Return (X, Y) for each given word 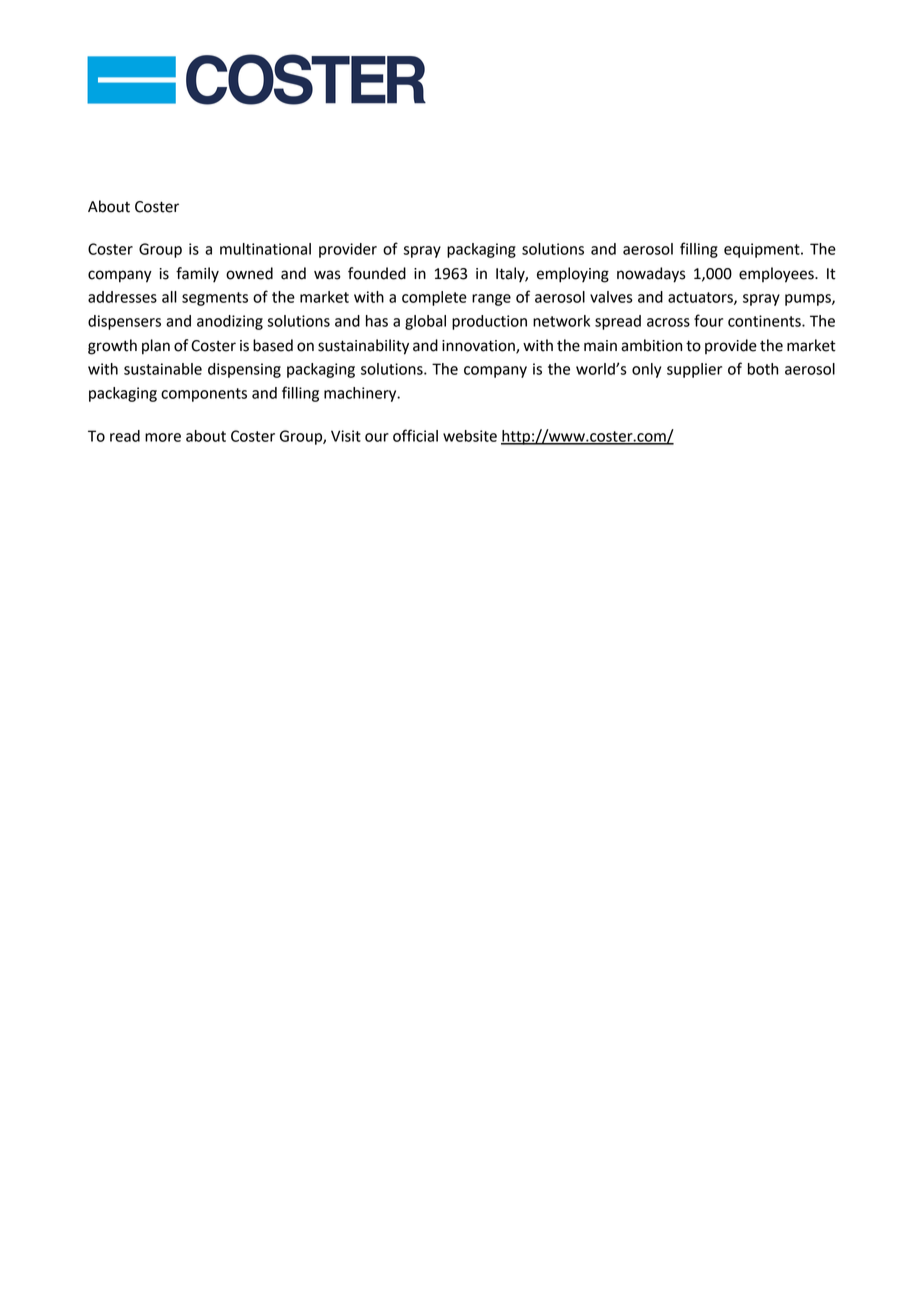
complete (434, 298)
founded (377, 273)
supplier (694, 370)
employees (777, 275)
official (415, 435)
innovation (479, 346)
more (163, 437)
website (470, 436)
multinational (265, 249)
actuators (701, 298)
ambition (651, 345)
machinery (361, 394)
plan (156, 347)
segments (215, 299)
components (204, 395)
